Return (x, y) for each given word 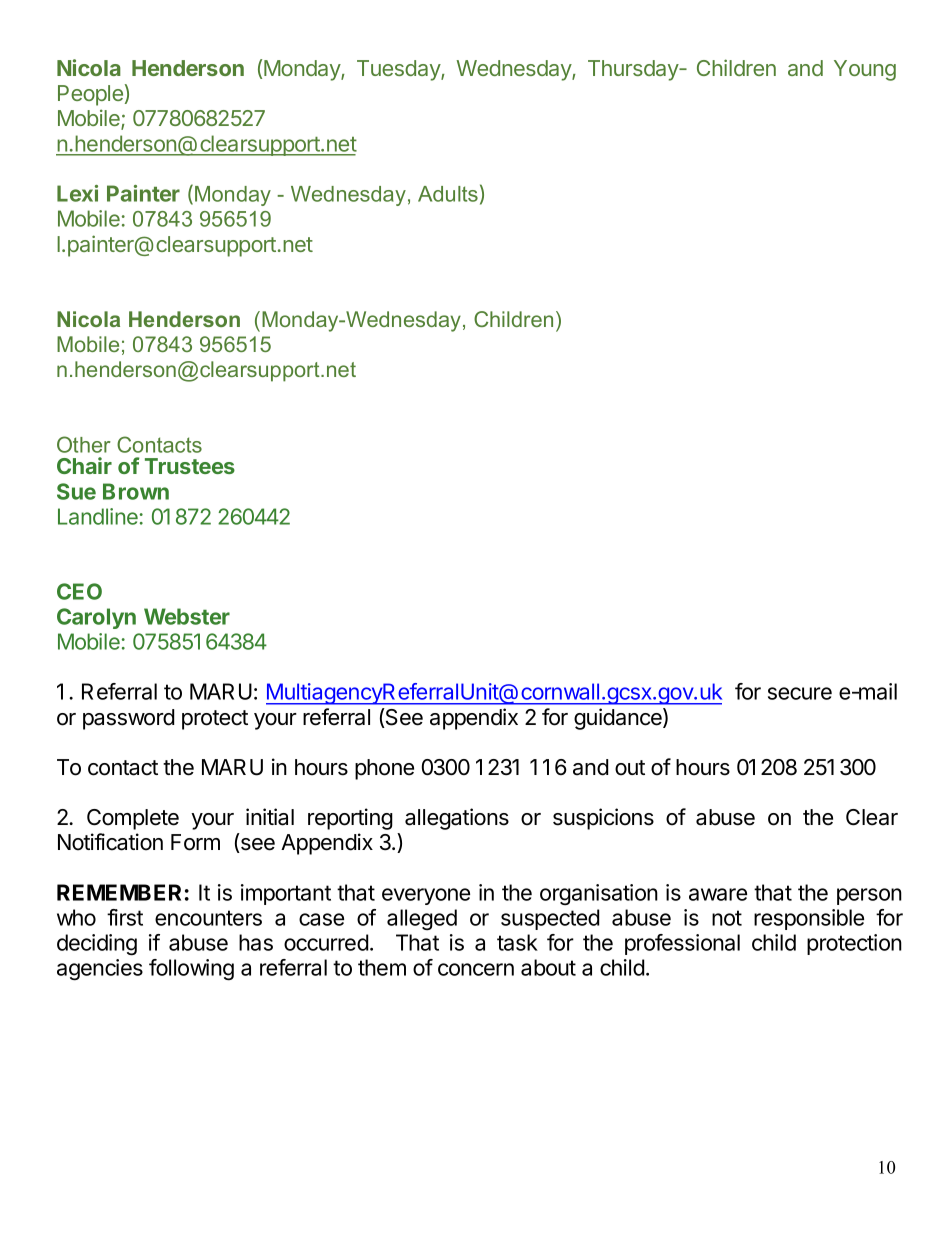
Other (84, 444)
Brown (136, 491)
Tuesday (399, 70)
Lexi (77, 193)
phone (384, 769)
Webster (187, 616)
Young (865, 70)
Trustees (190, 466)
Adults (448, 194)
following (191, 970)
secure (800, 693)
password (128, 719)
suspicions (603, 819)
